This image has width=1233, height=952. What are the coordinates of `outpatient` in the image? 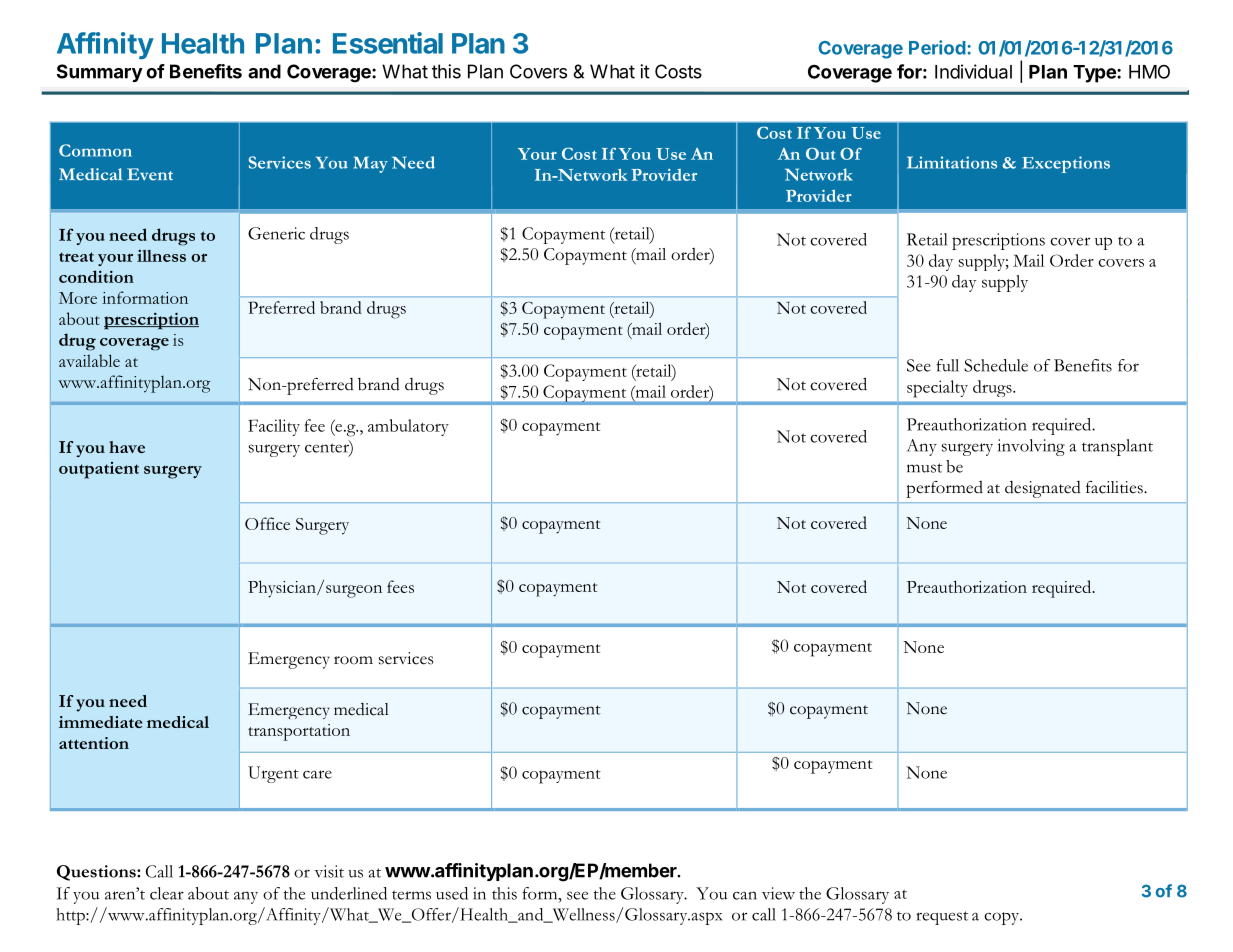 It's located at (99, 470).
